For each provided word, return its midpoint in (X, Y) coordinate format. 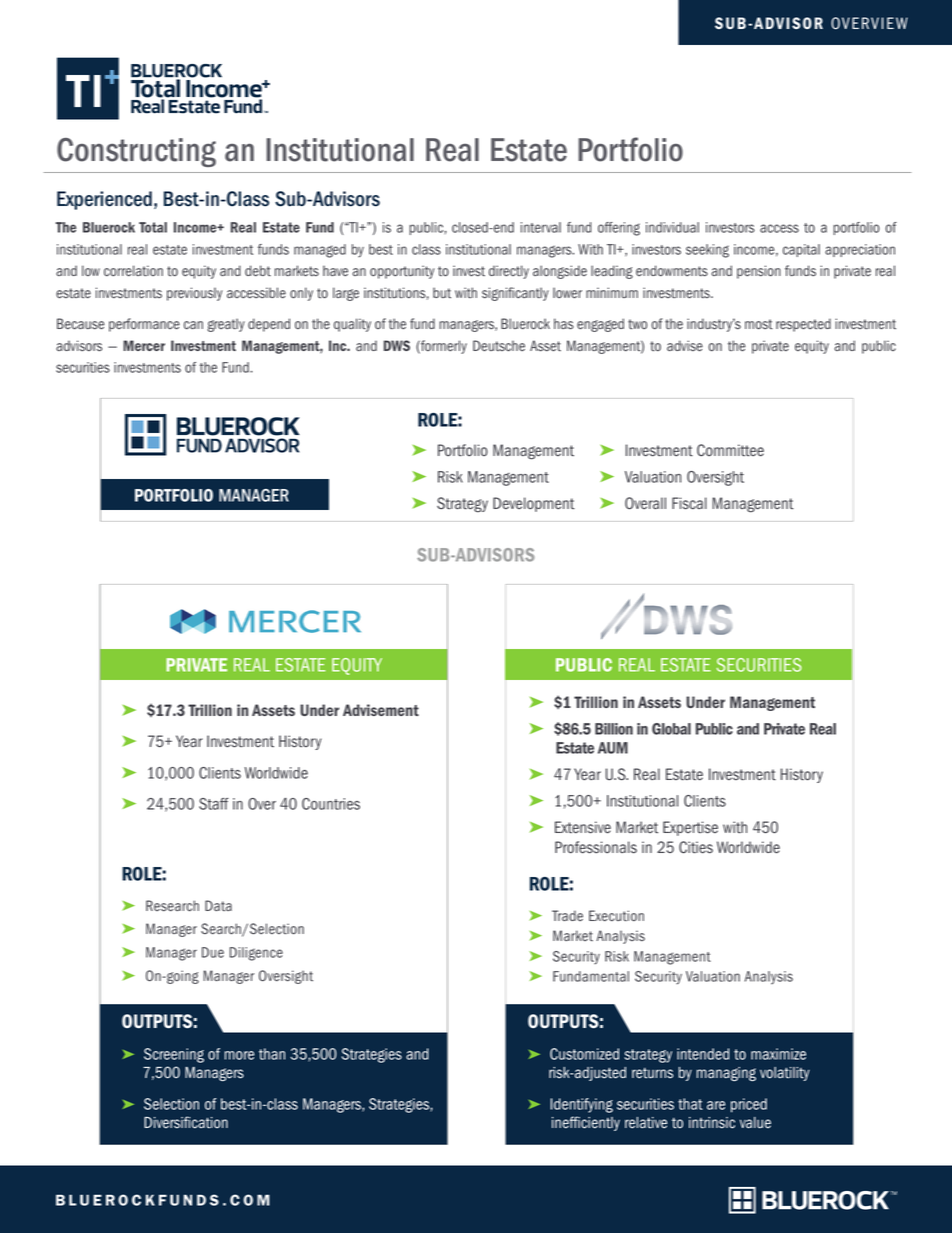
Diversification (186, 1122)
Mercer (144, 345)
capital (801, 250)
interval (541, 227)
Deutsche (499, 346)
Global (671, 729)
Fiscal (689, 503)
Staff (214, 804)
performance (144, 325)
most (759, 324)
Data (218, 906)
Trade (567, 916)
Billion (614, 729)
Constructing (136, 152)
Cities (696, 847)
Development (534, 504)
